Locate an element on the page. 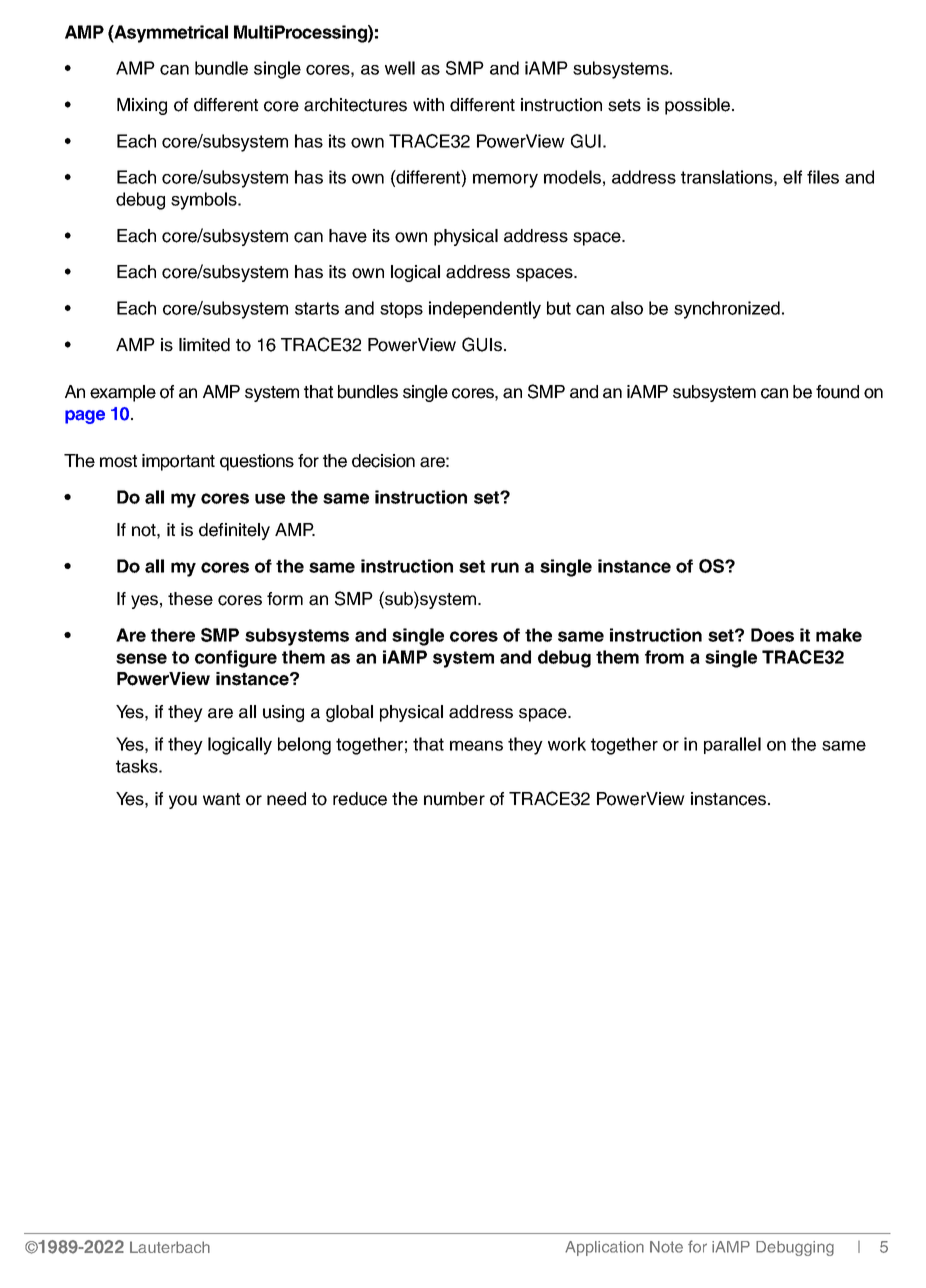  there is located at coordinates (173, 635).
